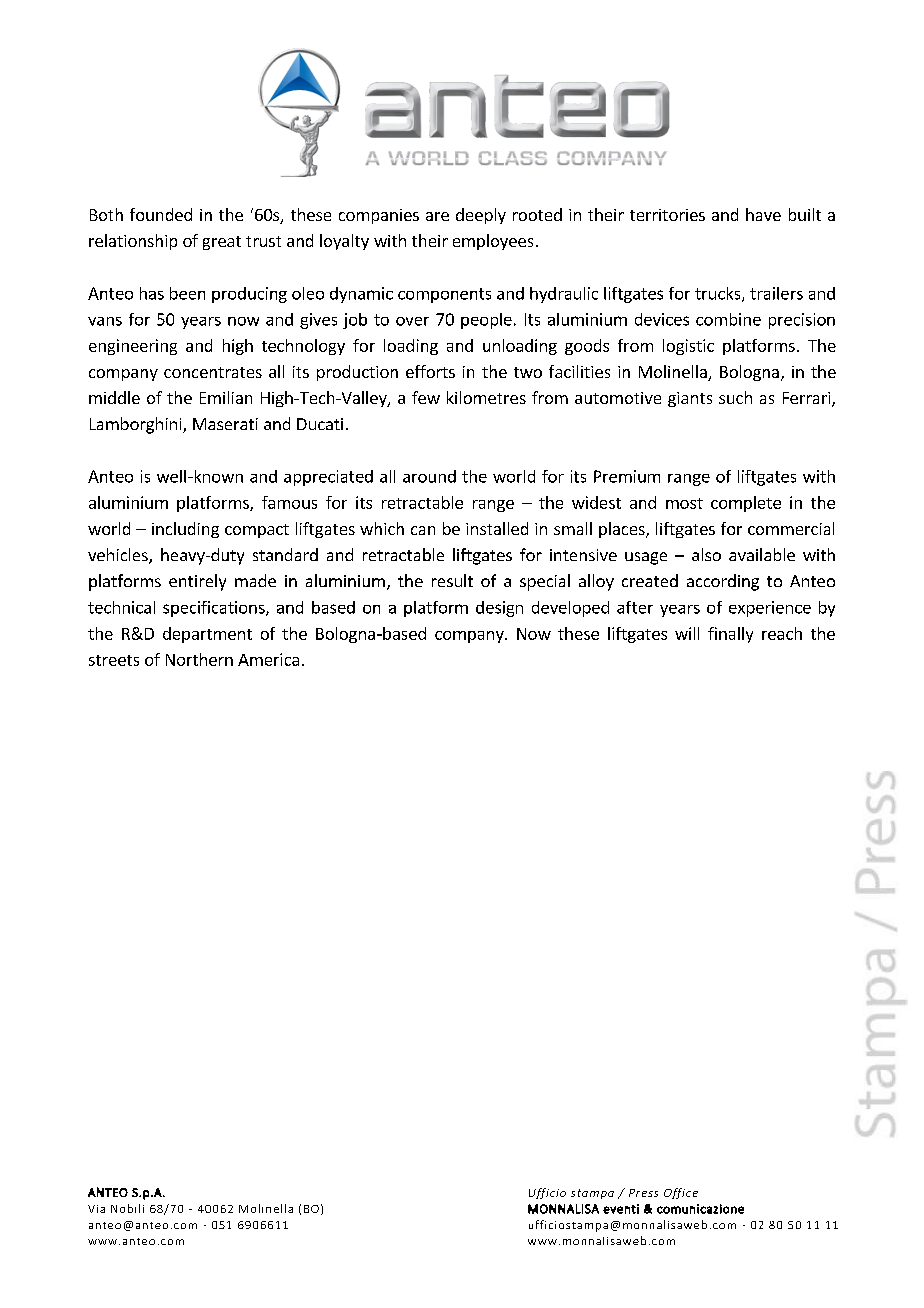 Image resolution: width=924 pixels, height=1308 pixels. What do you see at coordinates (763, 214) in the screenshot?
I see `have` at bounding box center [763, 214].
